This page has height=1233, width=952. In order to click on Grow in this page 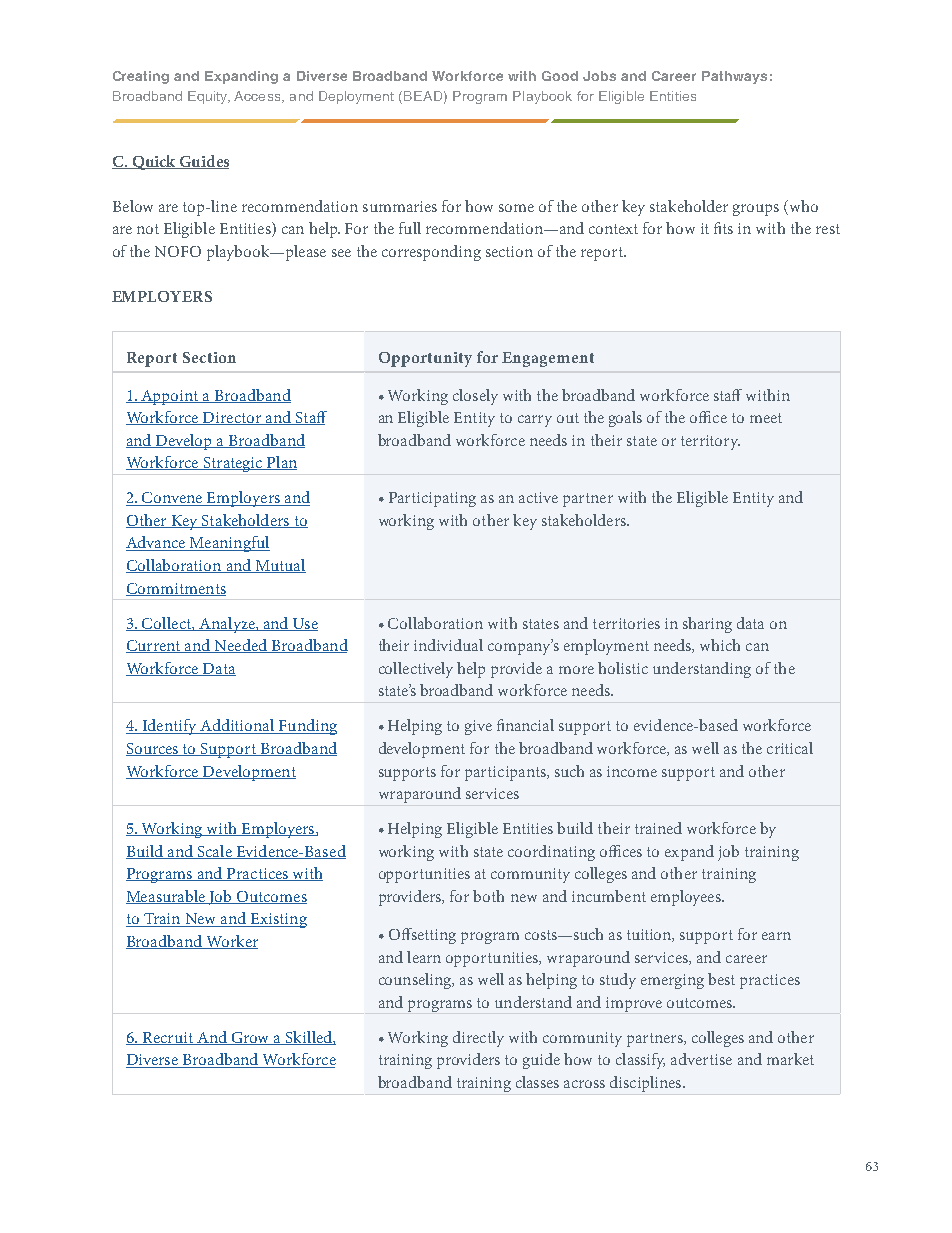, I will do `click(251, 1038)`.
